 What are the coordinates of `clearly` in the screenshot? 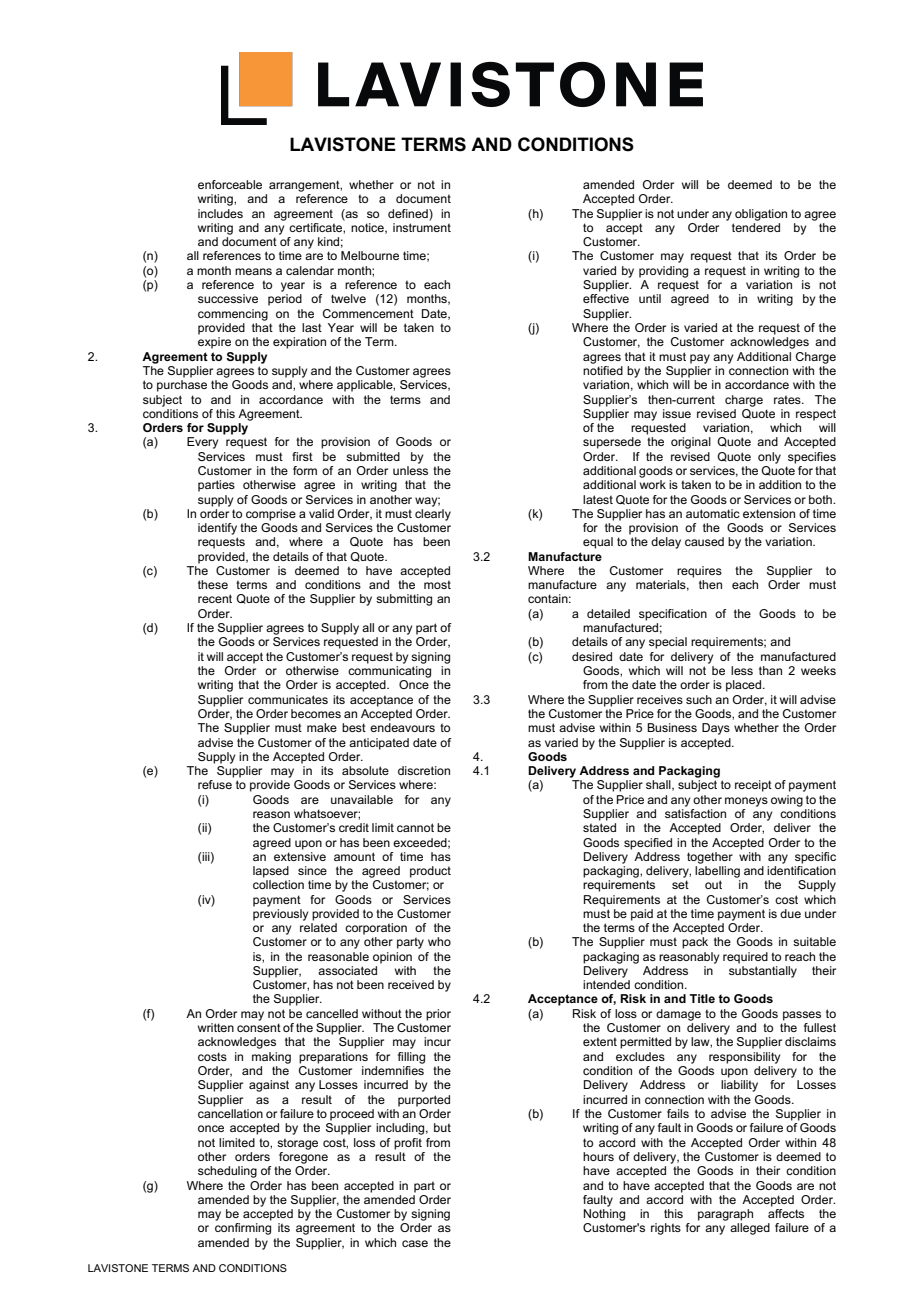 It's located at (433, 513).
